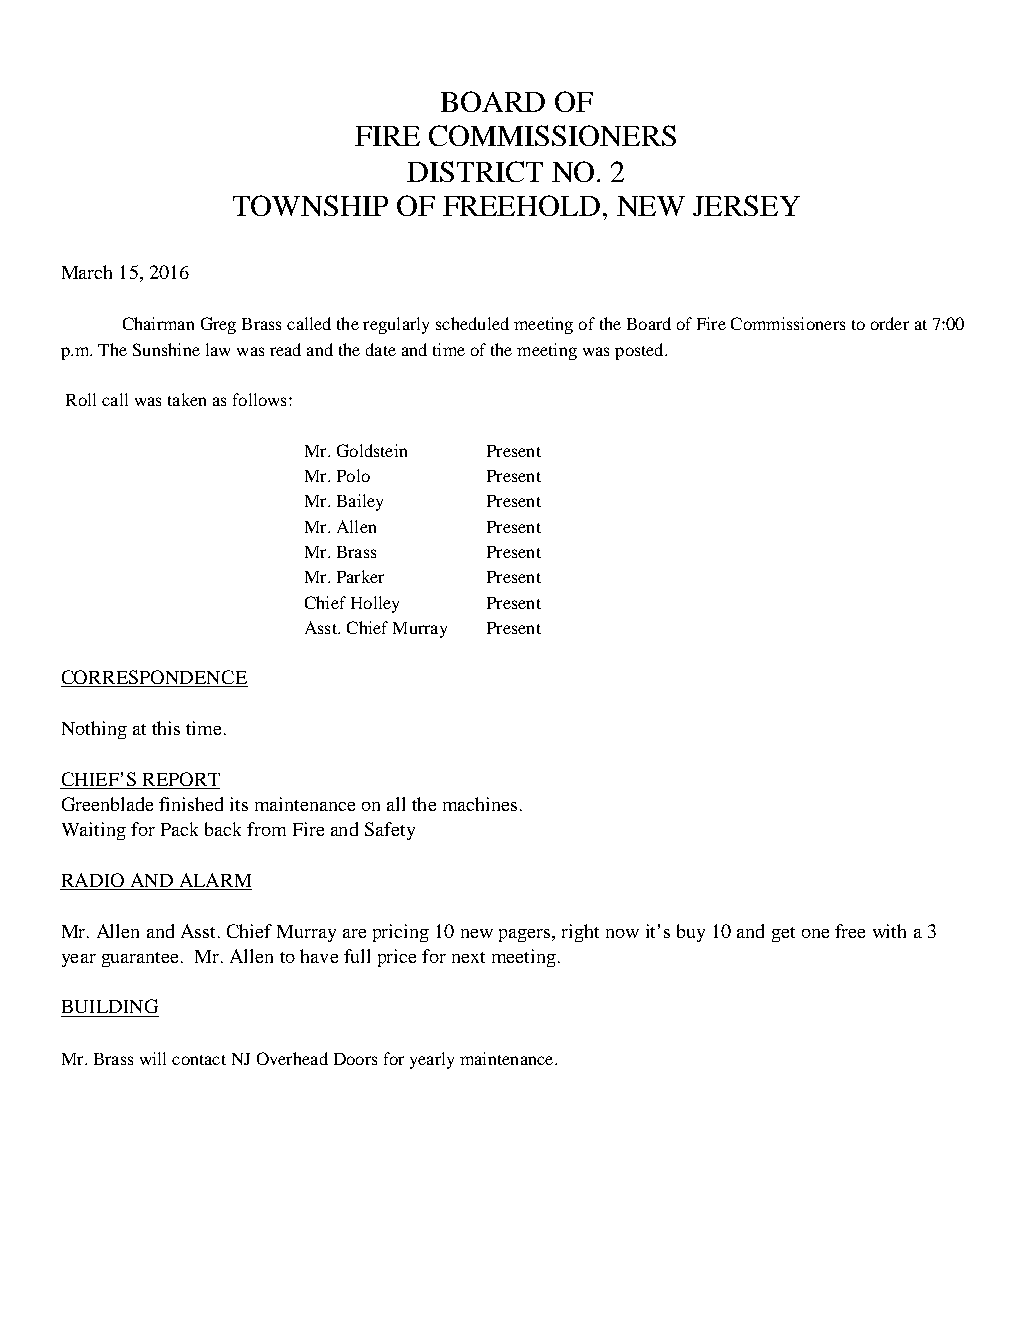 This screenshot has width=1033, height=1337. Describe the element at coordinates (375, 604) in the screenshot. I see `Holley` at that location.
